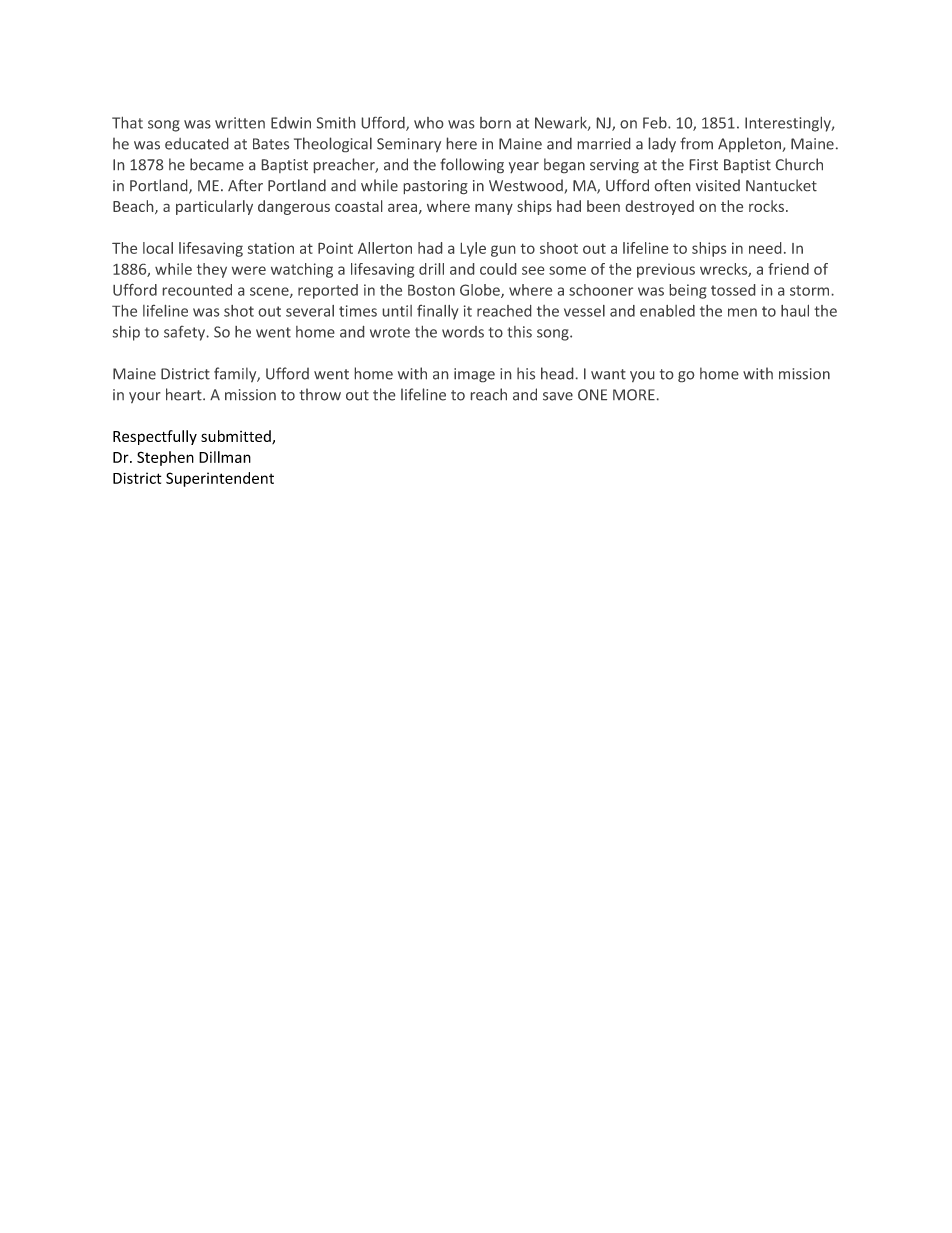 The width and height of the screenshot is (952, 1233). What do you see at coordinates (481, 291) in the screenshot?
I see `Globe` at bounding box center [481, 291].
